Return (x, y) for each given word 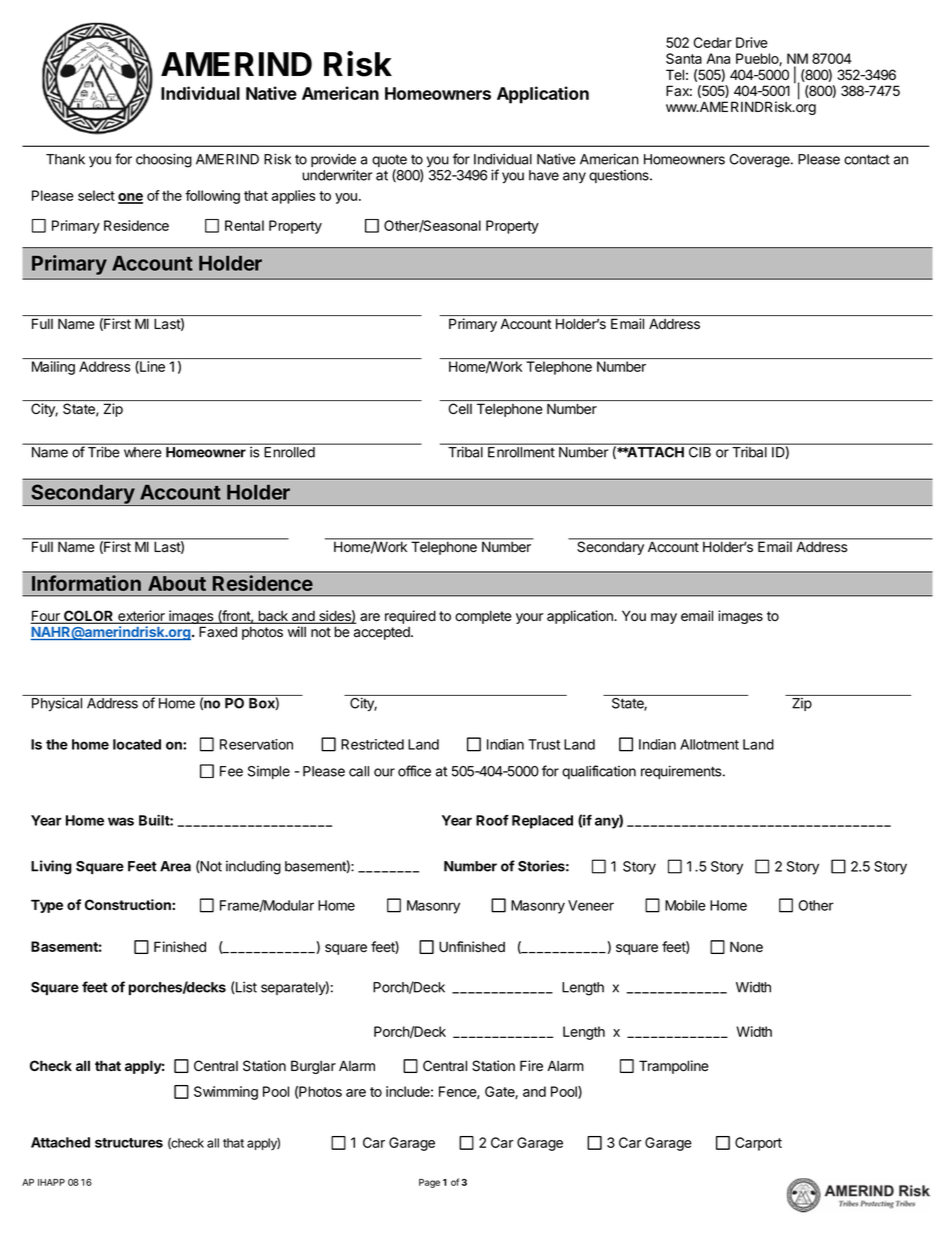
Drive (752, 42)
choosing (164, 160)
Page (429, 1183)
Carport (758, 1144)
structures (129, 1143)
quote (389, 162)
